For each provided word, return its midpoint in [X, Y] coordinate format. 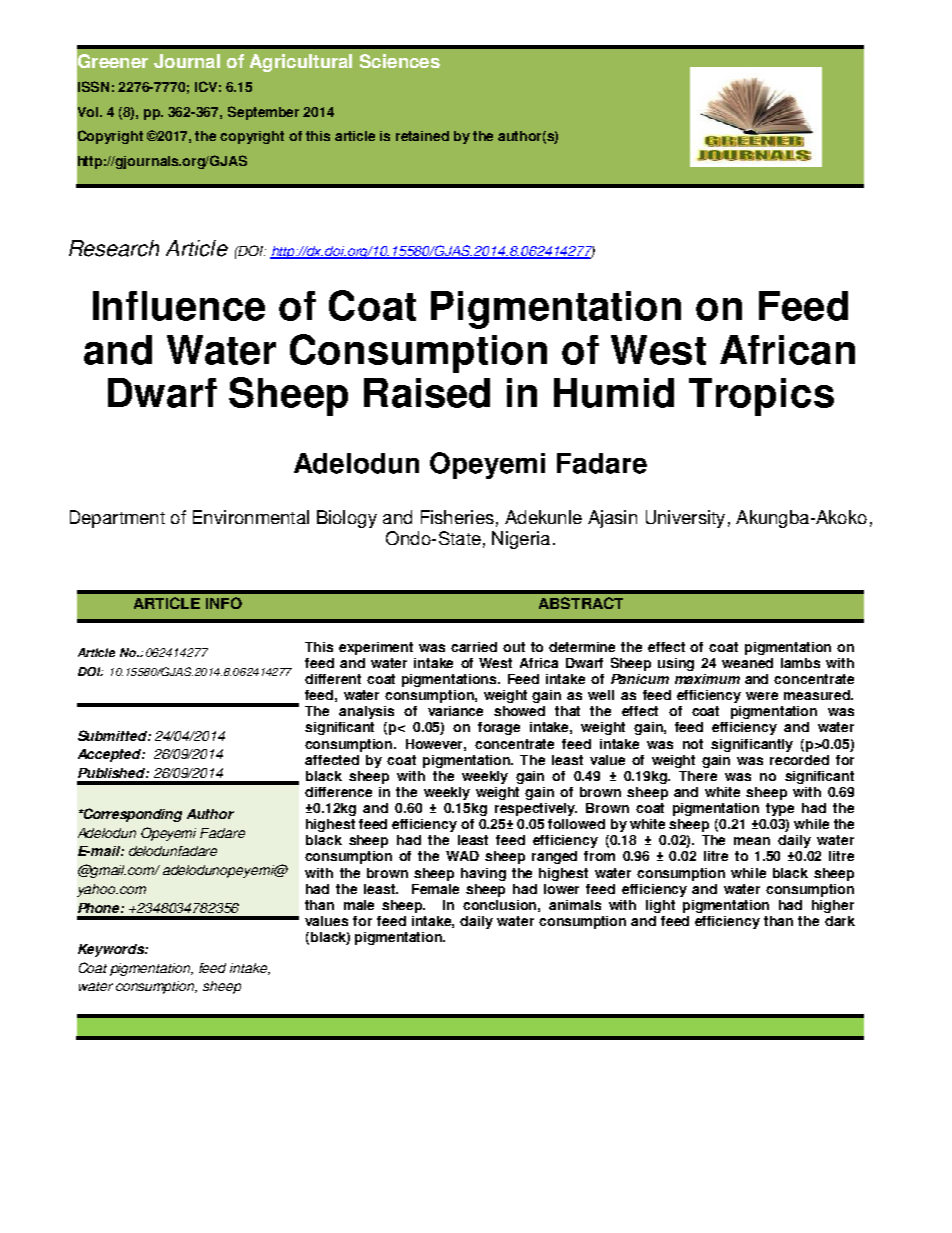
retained [422, 136]
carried [474, 647]
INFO [224, 603]
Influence [179, 306]
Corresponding [132, 815]
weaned [747, 663]
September [263, 113]
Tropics [761, 397]
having [483, 874]
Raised [427, 393]
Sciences [400, 61]
